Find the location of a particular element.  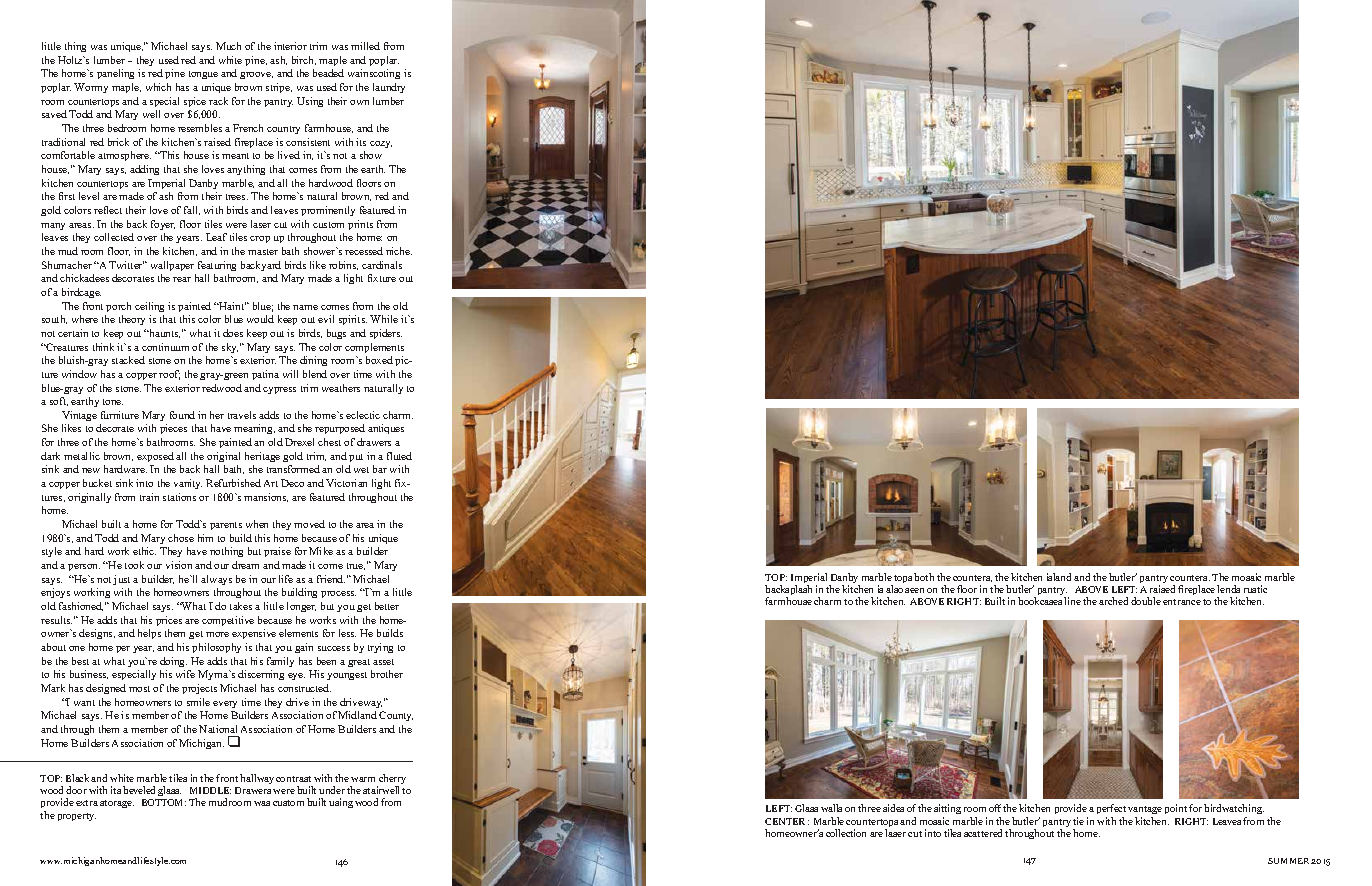

exposed is located at coordinates (155, 457).
